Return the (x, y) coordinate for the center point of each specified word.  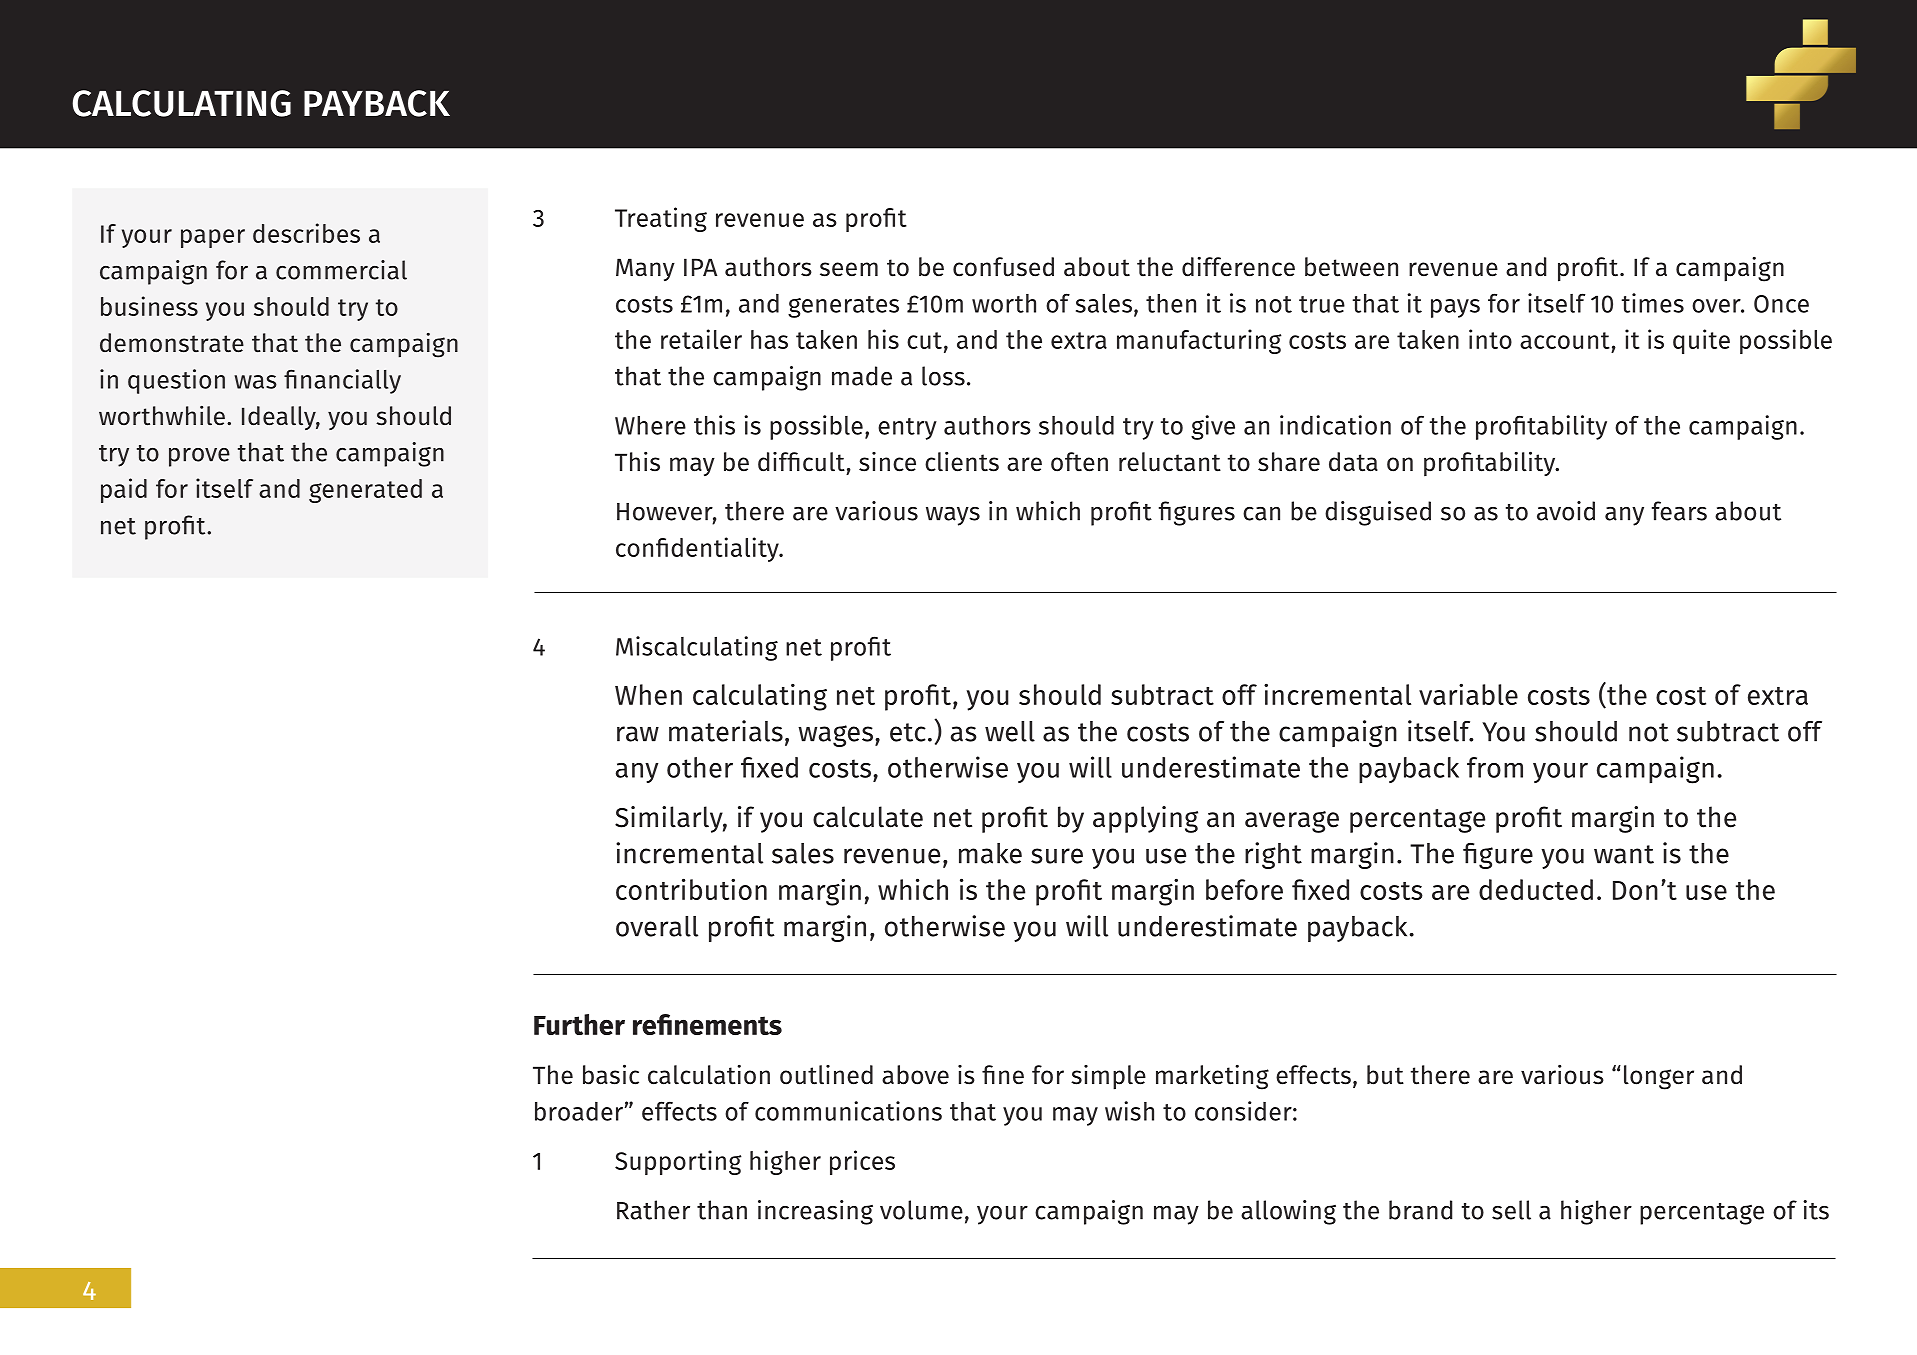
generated (365, 491)
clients (962, 462)
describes (306, 233)
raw (638, 734)
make (990, 853)
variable (1468, 694)
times (1653, 303)
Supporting (678, 1162)
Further (579, 1024)
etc (908, 732)
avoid (1566, 511)
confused (1003, 267)
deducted (1536, 889)
